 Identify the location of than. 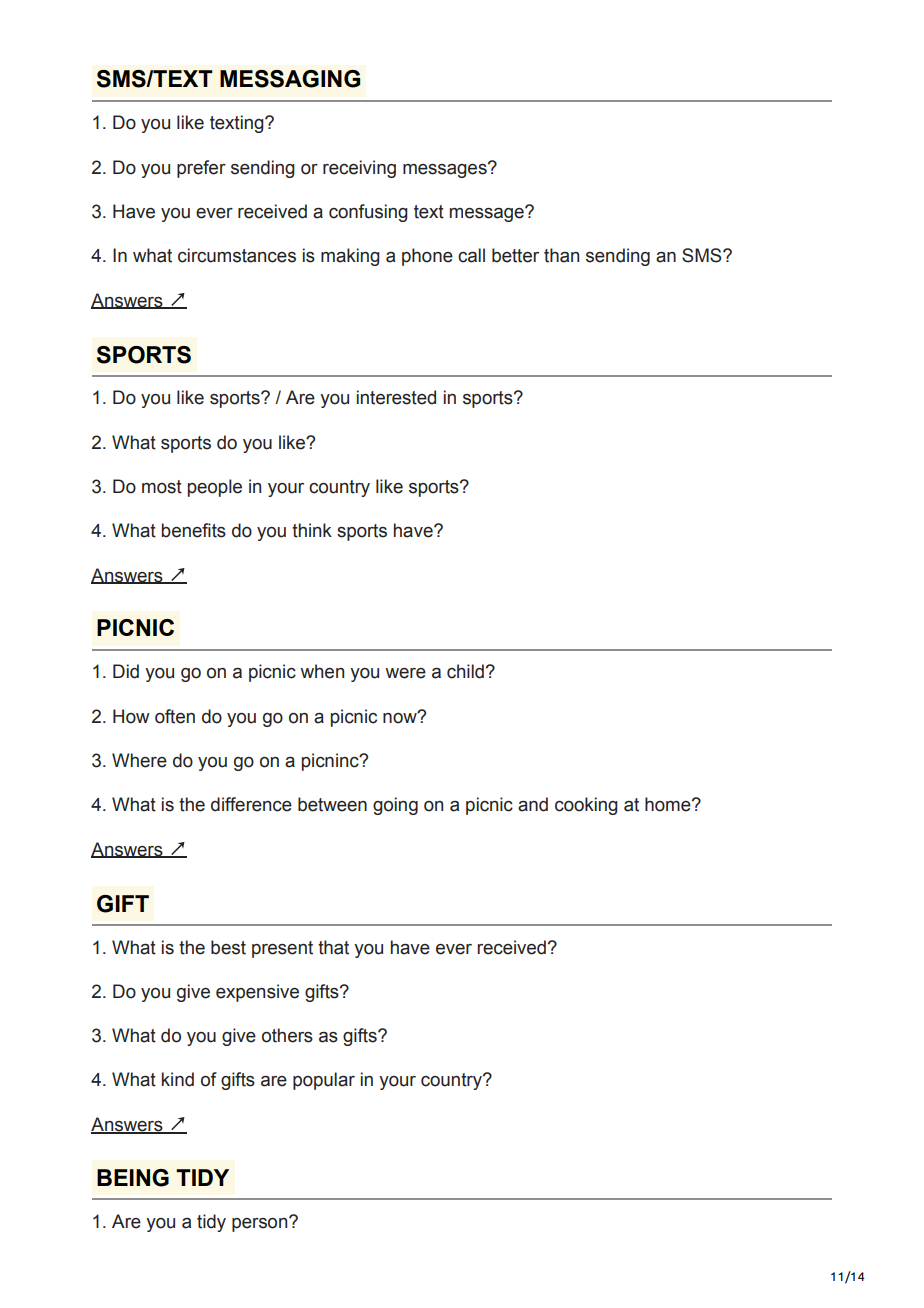
(561, 255).
